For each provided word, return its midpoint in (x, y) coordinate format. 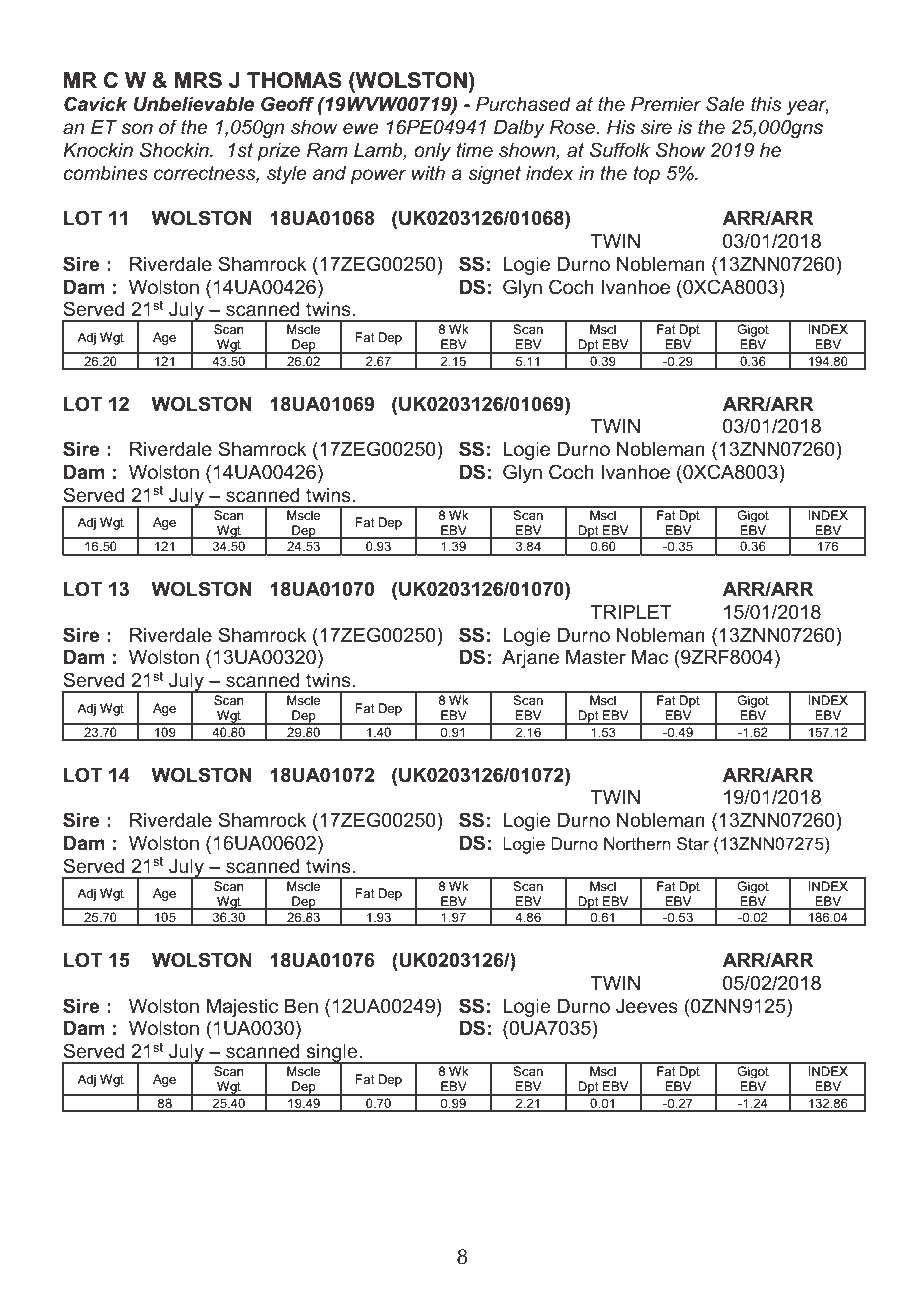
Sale (725, 104)
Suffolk (620, 150)
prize (278, 152)
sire (656, 127)
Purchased (523, 104)
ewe (361, 128)
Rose (573, 127)
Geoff (287, 104)
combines (105, 173)
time (474, 150)
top (646, 175)
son (137, 128)
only (432, 152)
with (428, 173)
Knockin (98, 150)
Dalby (519, 129)
